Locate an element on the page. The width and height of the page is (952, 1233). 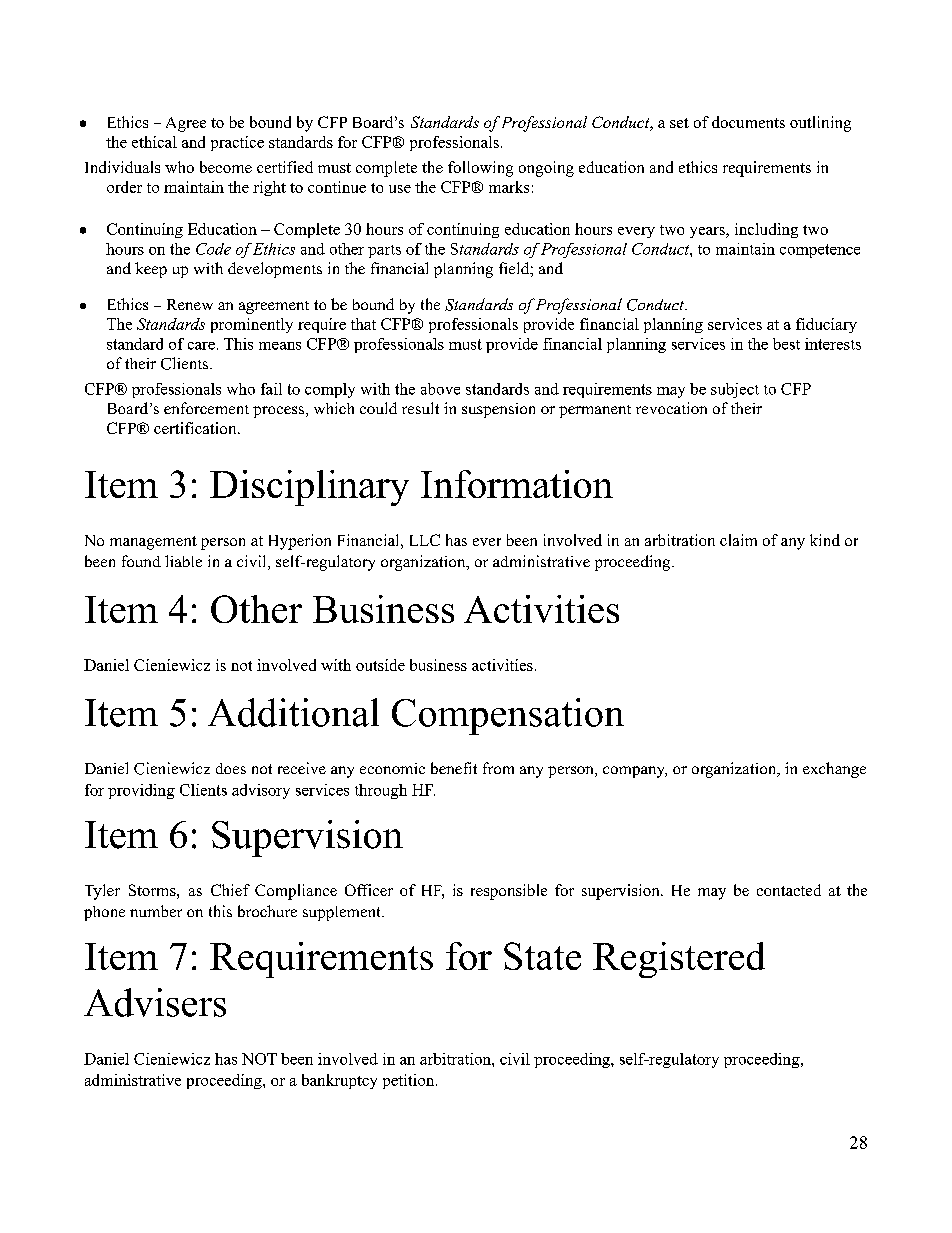
ethical is located at coordinates (154, 142).
